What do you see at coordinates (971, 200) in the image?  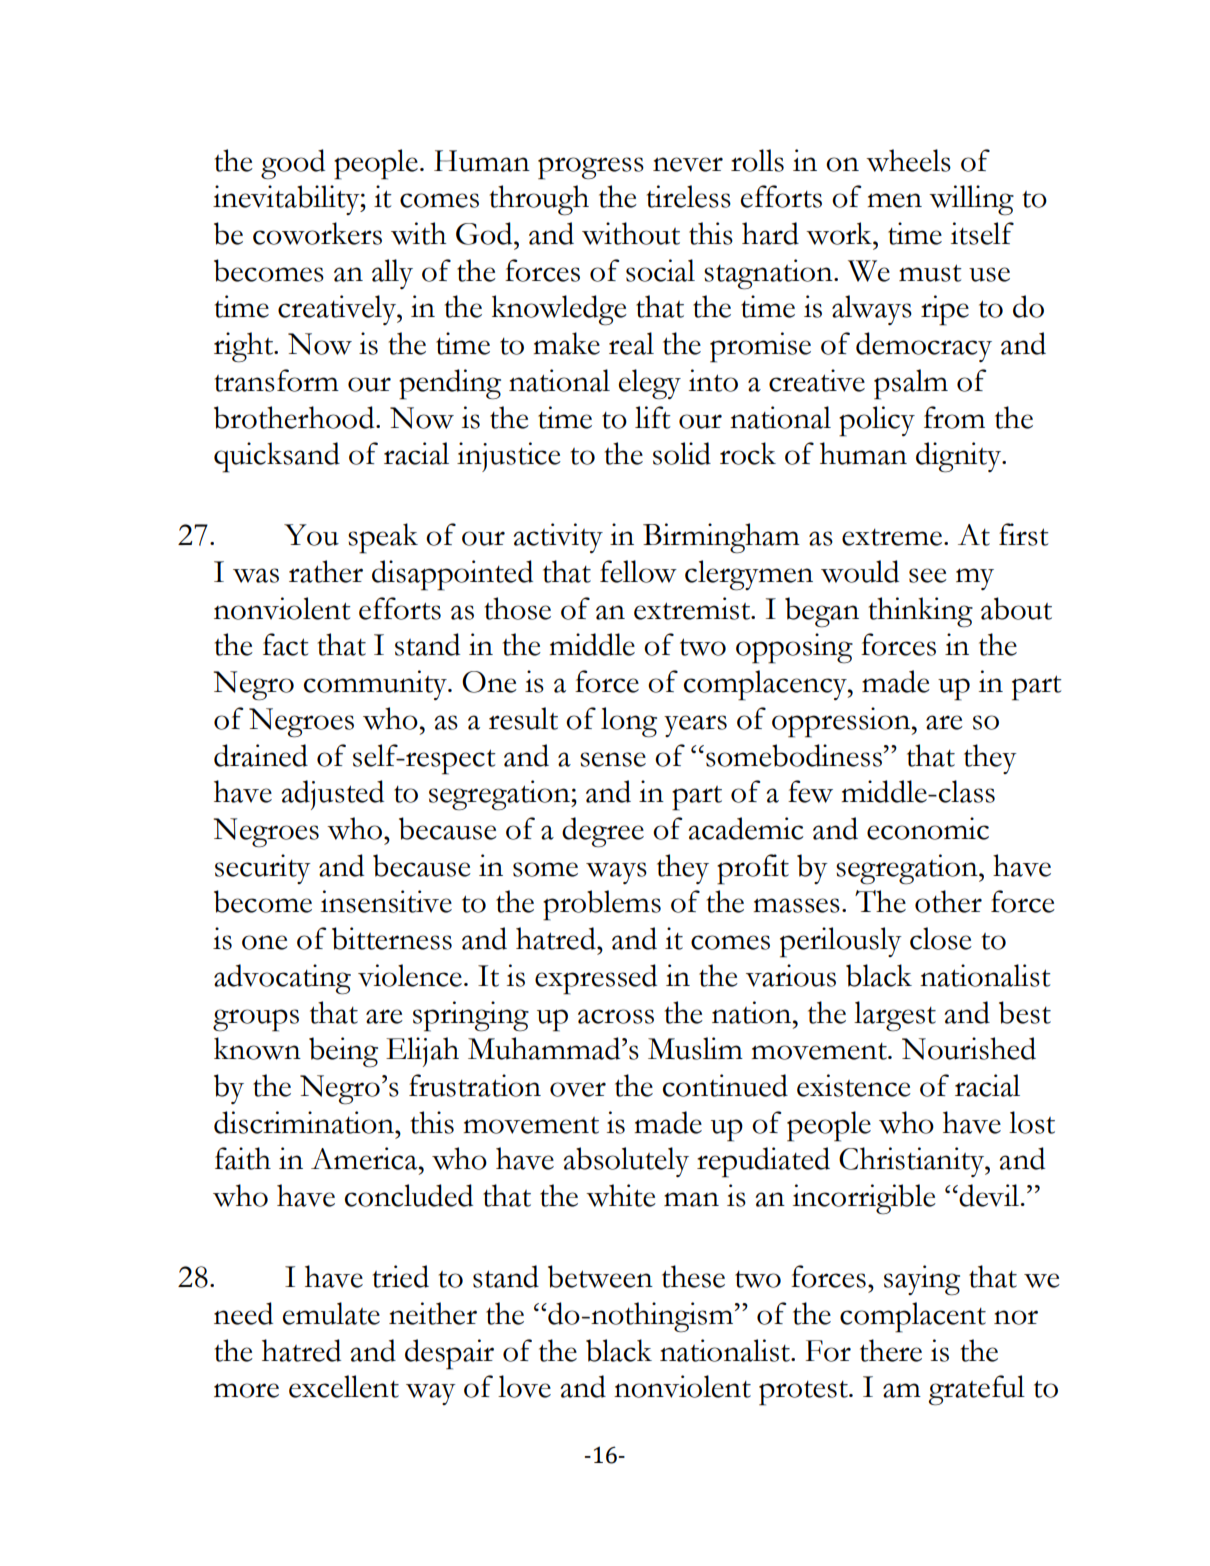 I see `willing` at bounding box center [971, 200].
